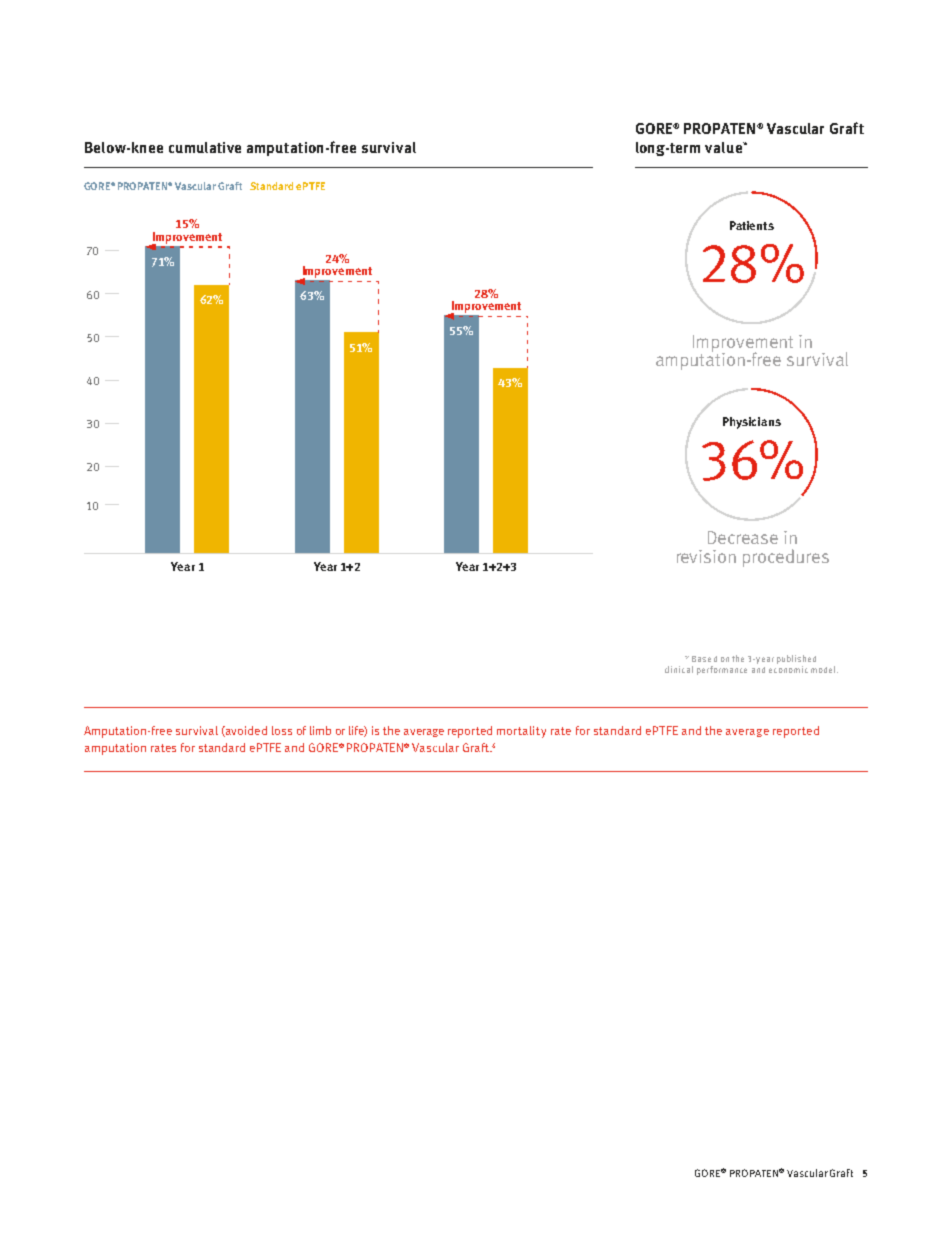 The width and height of the screenshot is (952, 1233). Describe the element at coordinates (752, 423) in the screenshot. I see `Physicians` at that location.
